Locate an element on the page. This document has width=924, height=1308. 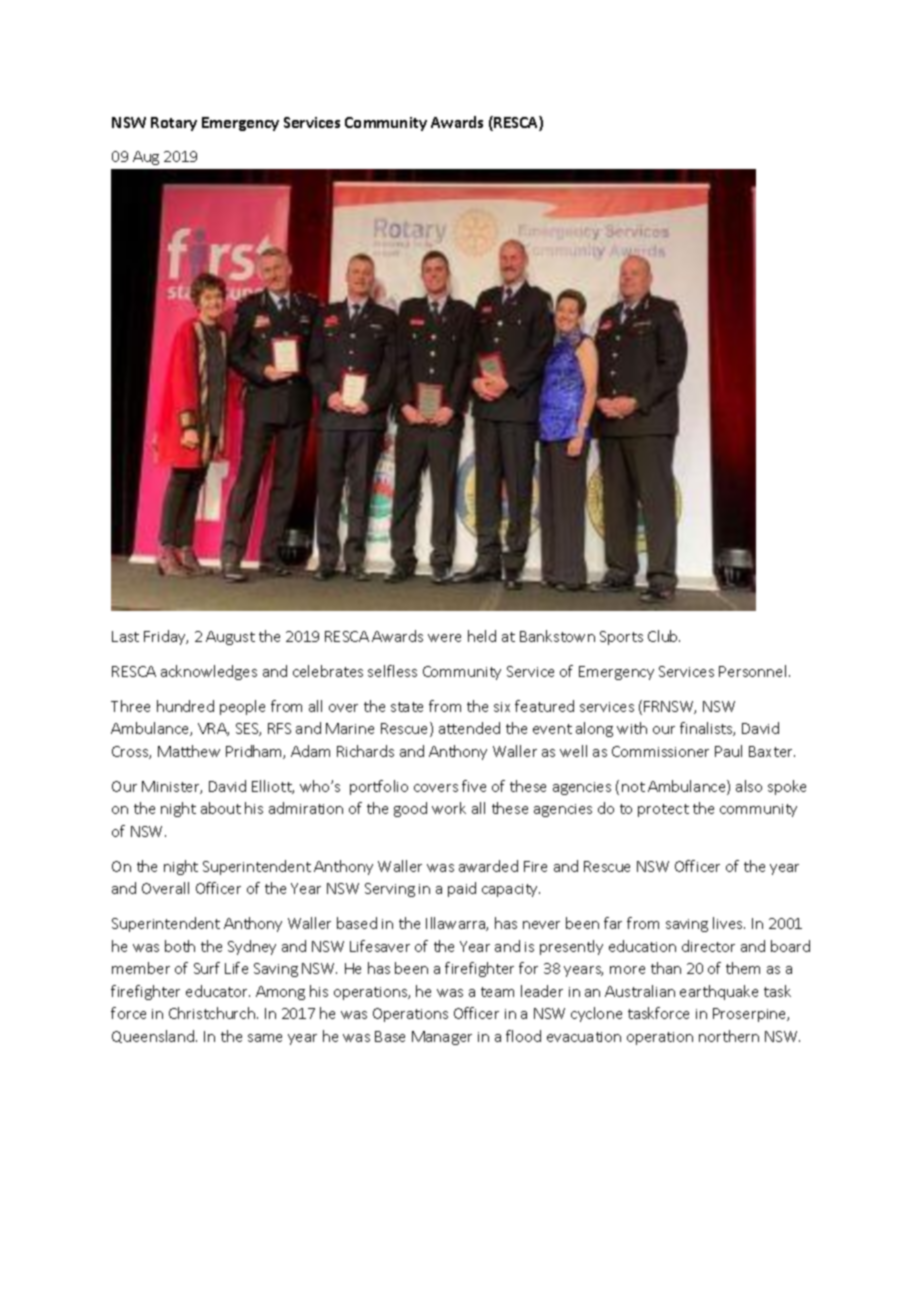
Rotary is located at coordinates (174, 124).
